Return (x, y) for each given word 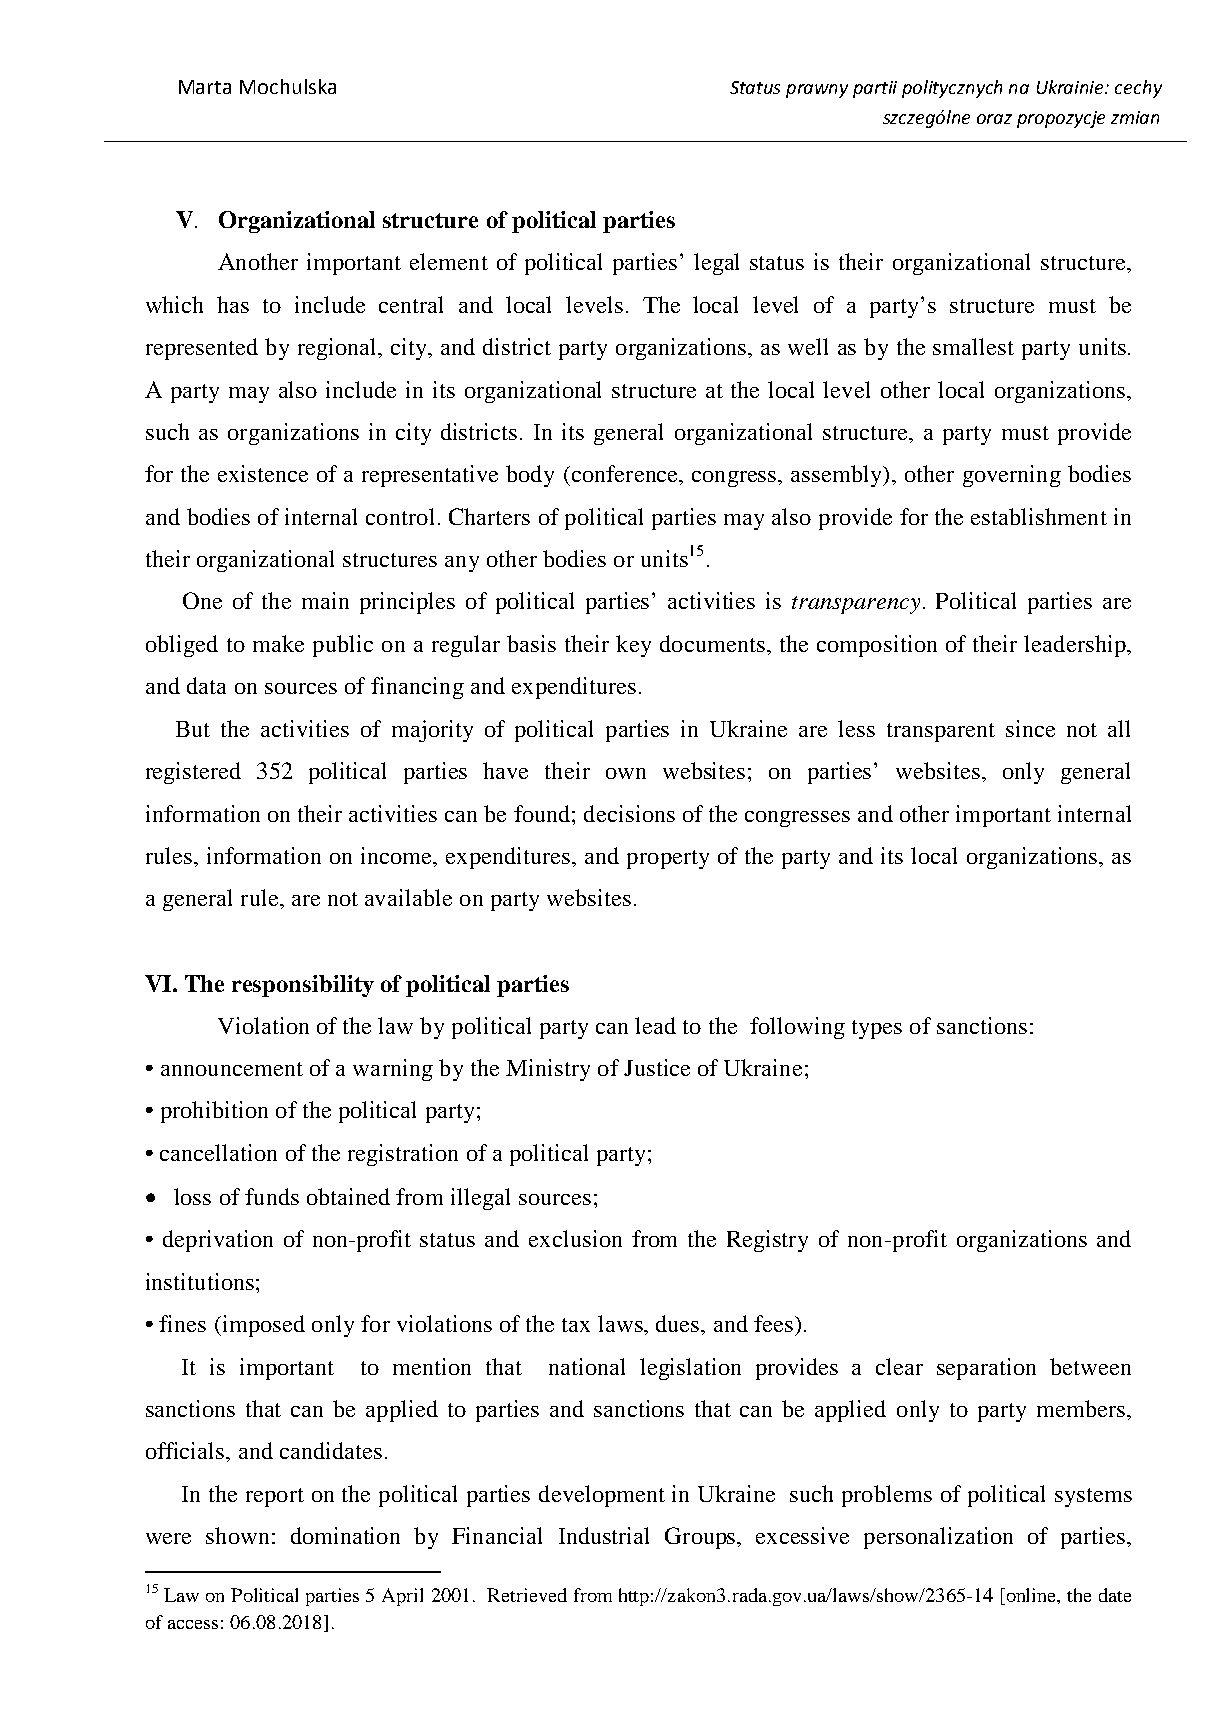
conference (625, 475)
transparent (941, 732)
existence (263, 473)
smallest (973, 346)
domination (345, 1535)
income (398, 857)
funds (272, 1196)
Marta (205, 87)
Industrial (604, 1535)
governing (1012, 476)
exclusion (575, 1238)
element (449, 261)
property (668, 859)
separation (986, 1369)
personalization (938, 1538)
